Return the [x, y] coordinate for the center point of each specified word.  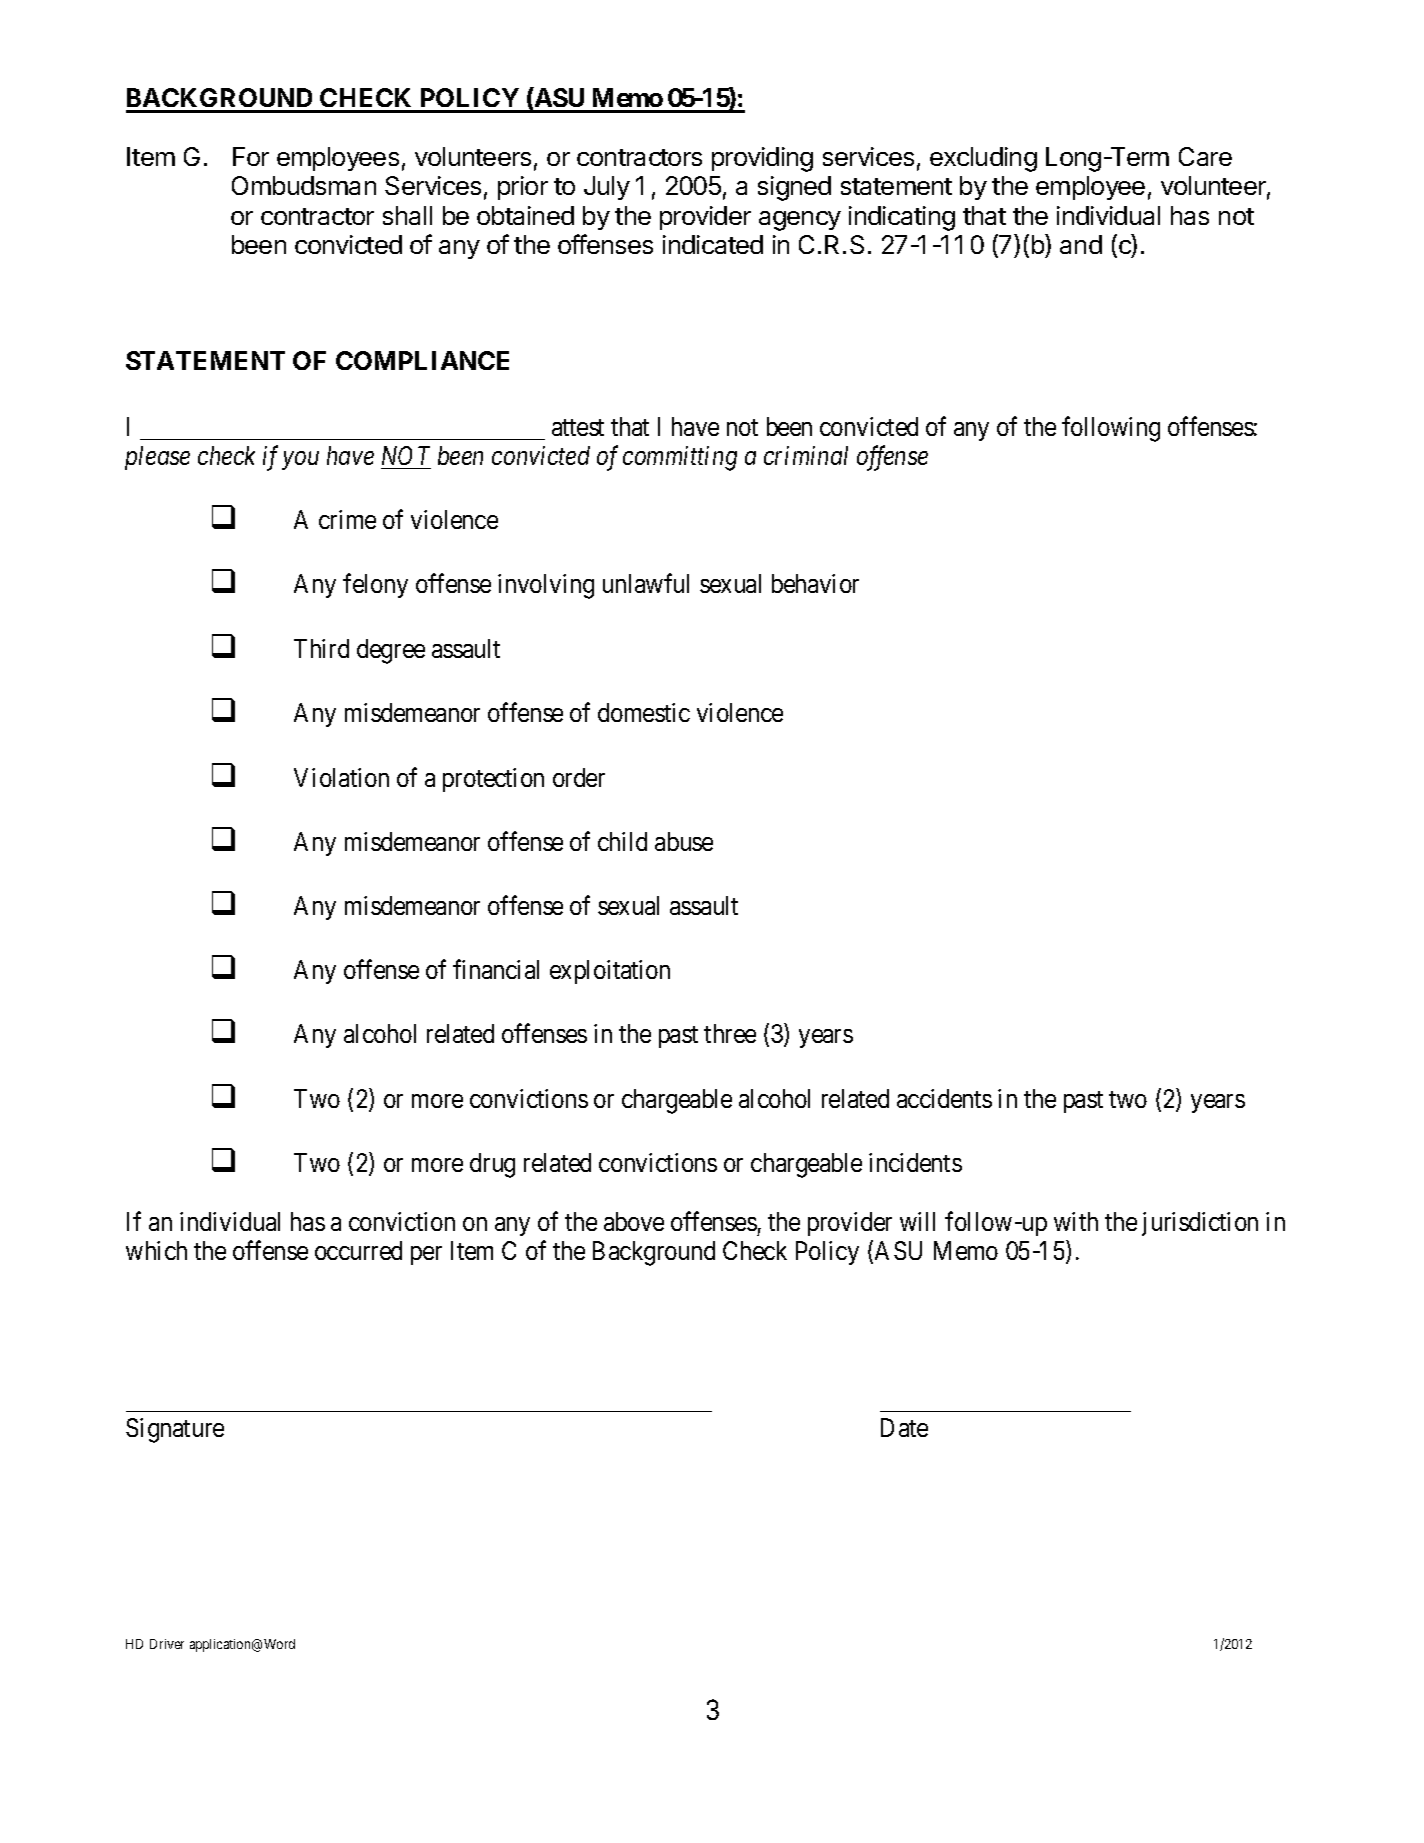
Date [904, 1427]
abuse [684, 841]
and [1081, 244]
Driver [167, 1644]
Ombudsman [304, 185]
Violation [341, 777]
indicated [713, 244]
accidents [944, 1098]
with [1076, 1221]
